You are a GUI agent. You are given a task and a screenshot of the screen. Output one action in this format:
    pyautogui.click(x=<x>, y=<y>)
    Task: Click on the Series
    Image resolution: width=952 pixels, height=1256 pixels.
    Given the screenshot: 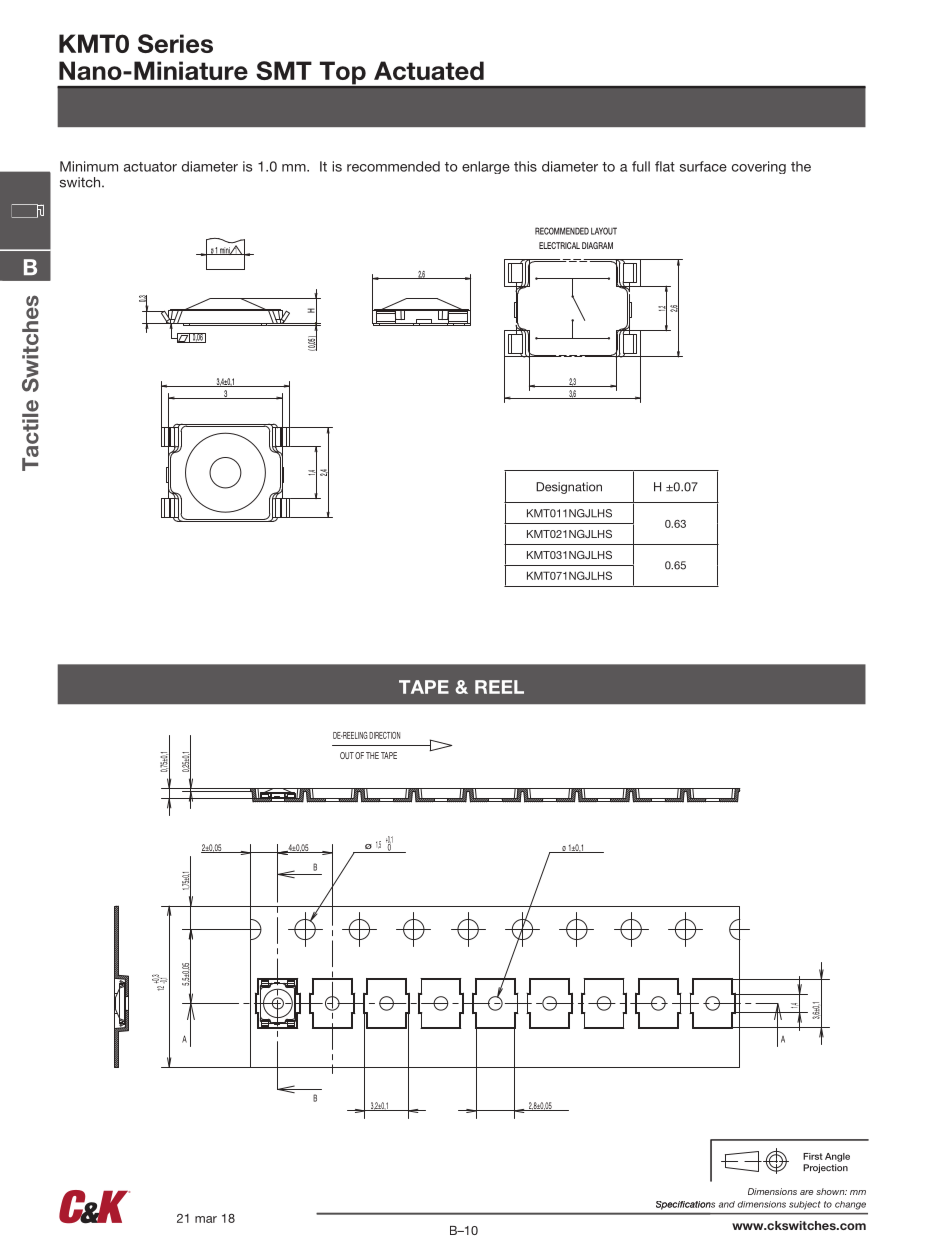 What is the action you would take?
    pyautogui.click(x=175, y=43)
